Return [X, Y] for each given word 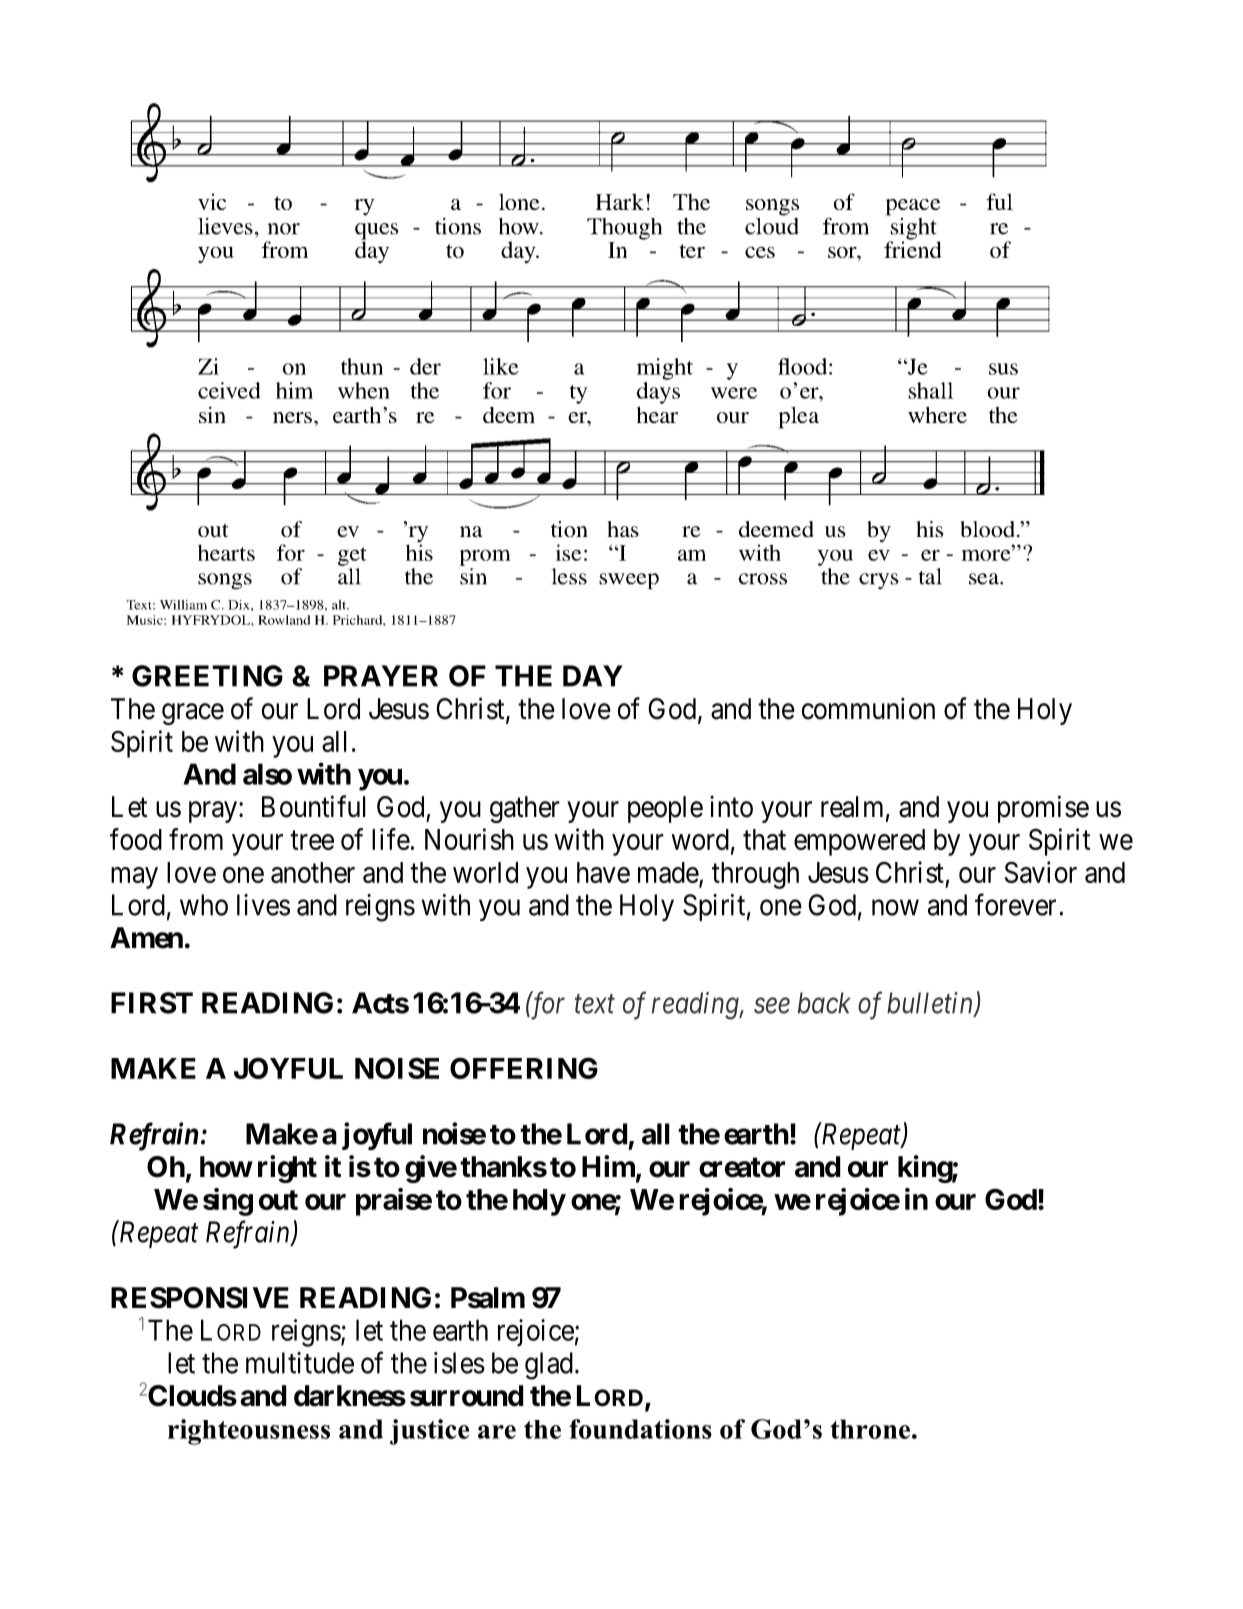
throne [870, 1429]
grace [193, 714]
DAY [593, 676]
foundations [640, 1429]
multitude [300, 1363]
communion [868, 708]
